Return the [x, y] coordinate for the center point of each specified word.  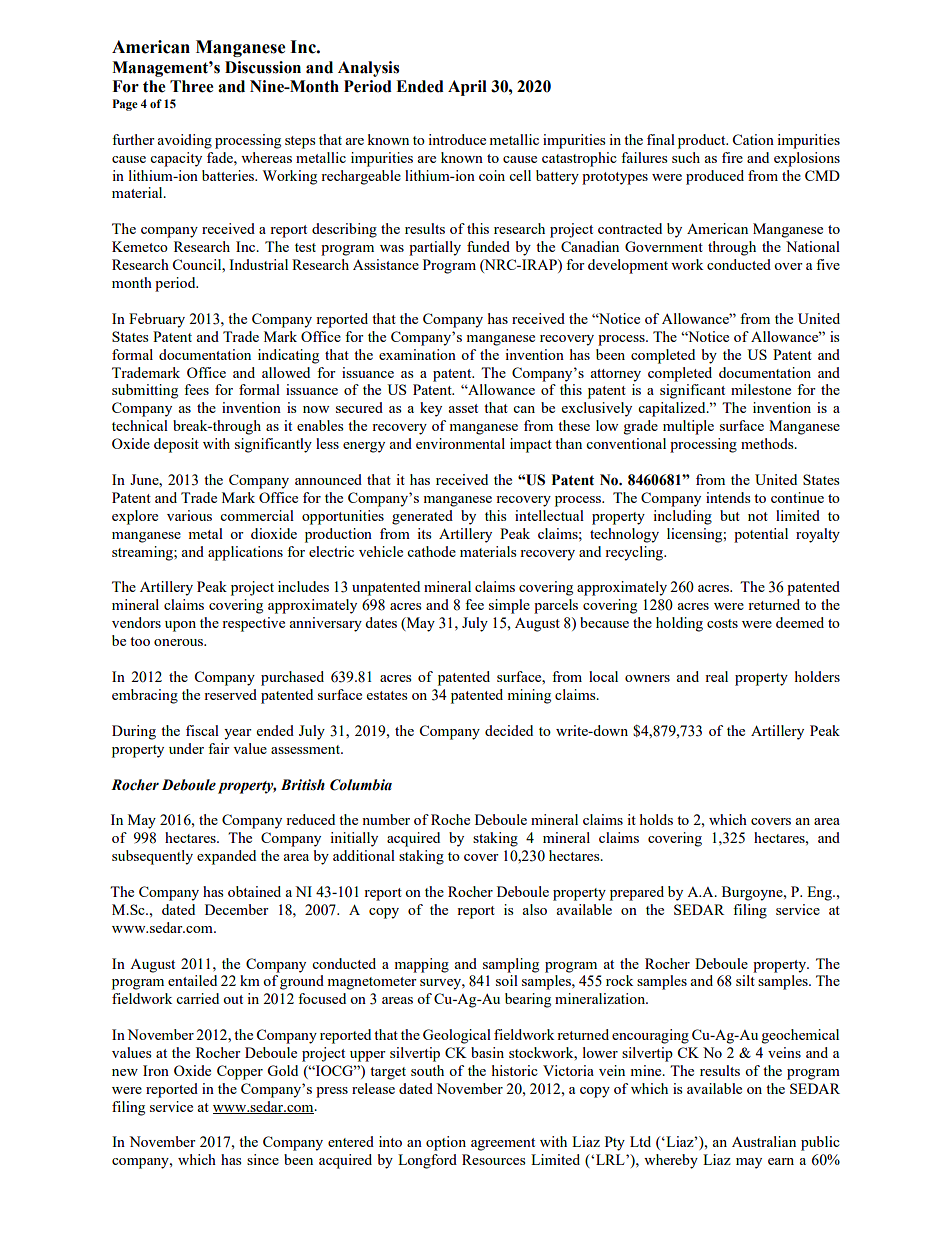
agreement [503, 1144]
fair [219, 748]
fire [732, 157]
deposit [176, 445]
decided [509, 730]
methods [768, 443]
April [467, 88]
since [263, 1159]
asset [463, 408]
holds [656, 819]
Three [192, 86]
